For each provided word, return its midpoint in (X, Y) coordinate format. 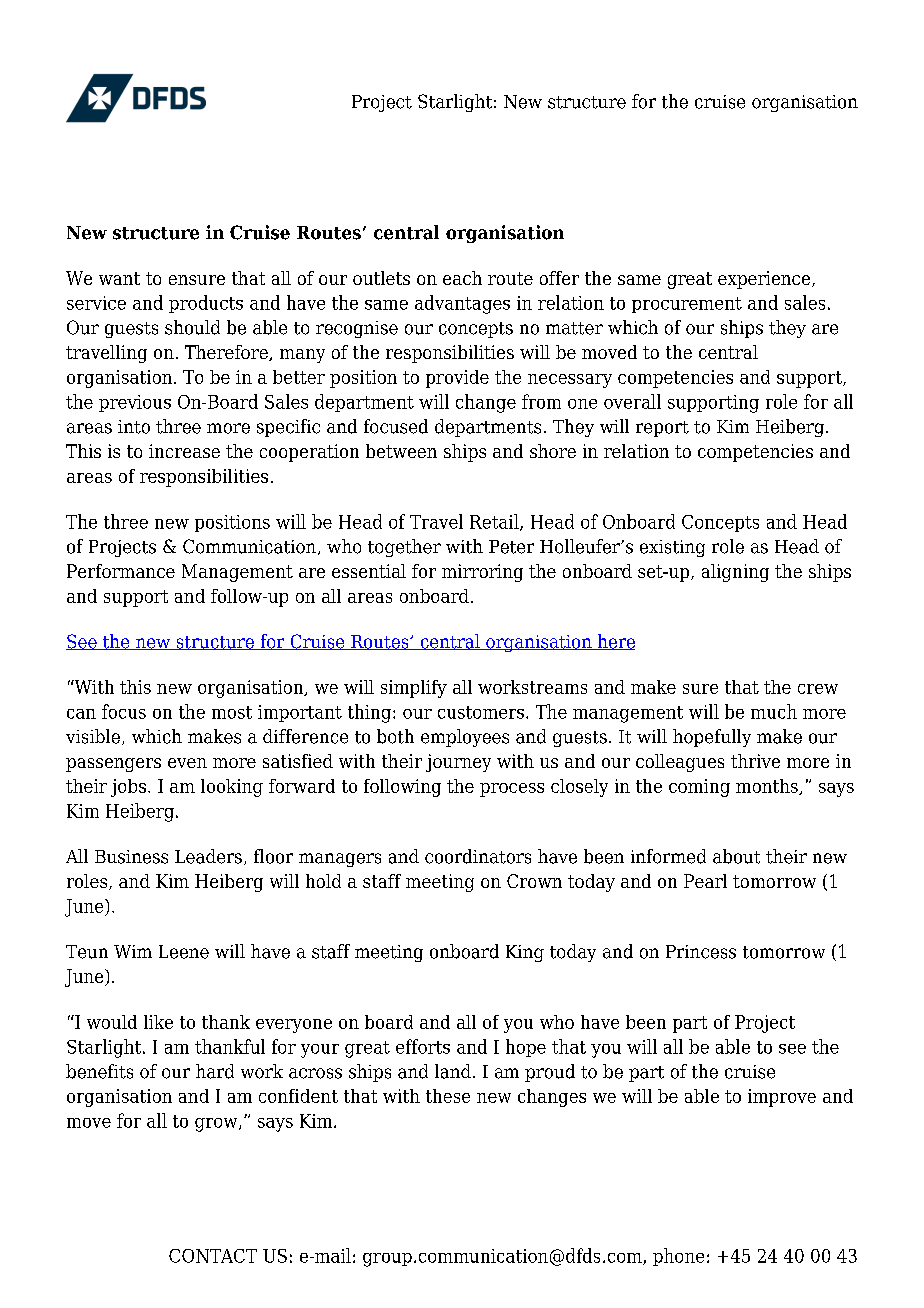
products (206, 304)
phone (678, 1257)
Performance (121, 571)
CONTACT (213, 1256)
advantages (462, 304)
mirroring (482, 573)
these (448, 1096)
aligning (735, 573)
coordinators (478, 856)
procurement (687, 305)
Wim (133, 951)
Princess (701, 952)
